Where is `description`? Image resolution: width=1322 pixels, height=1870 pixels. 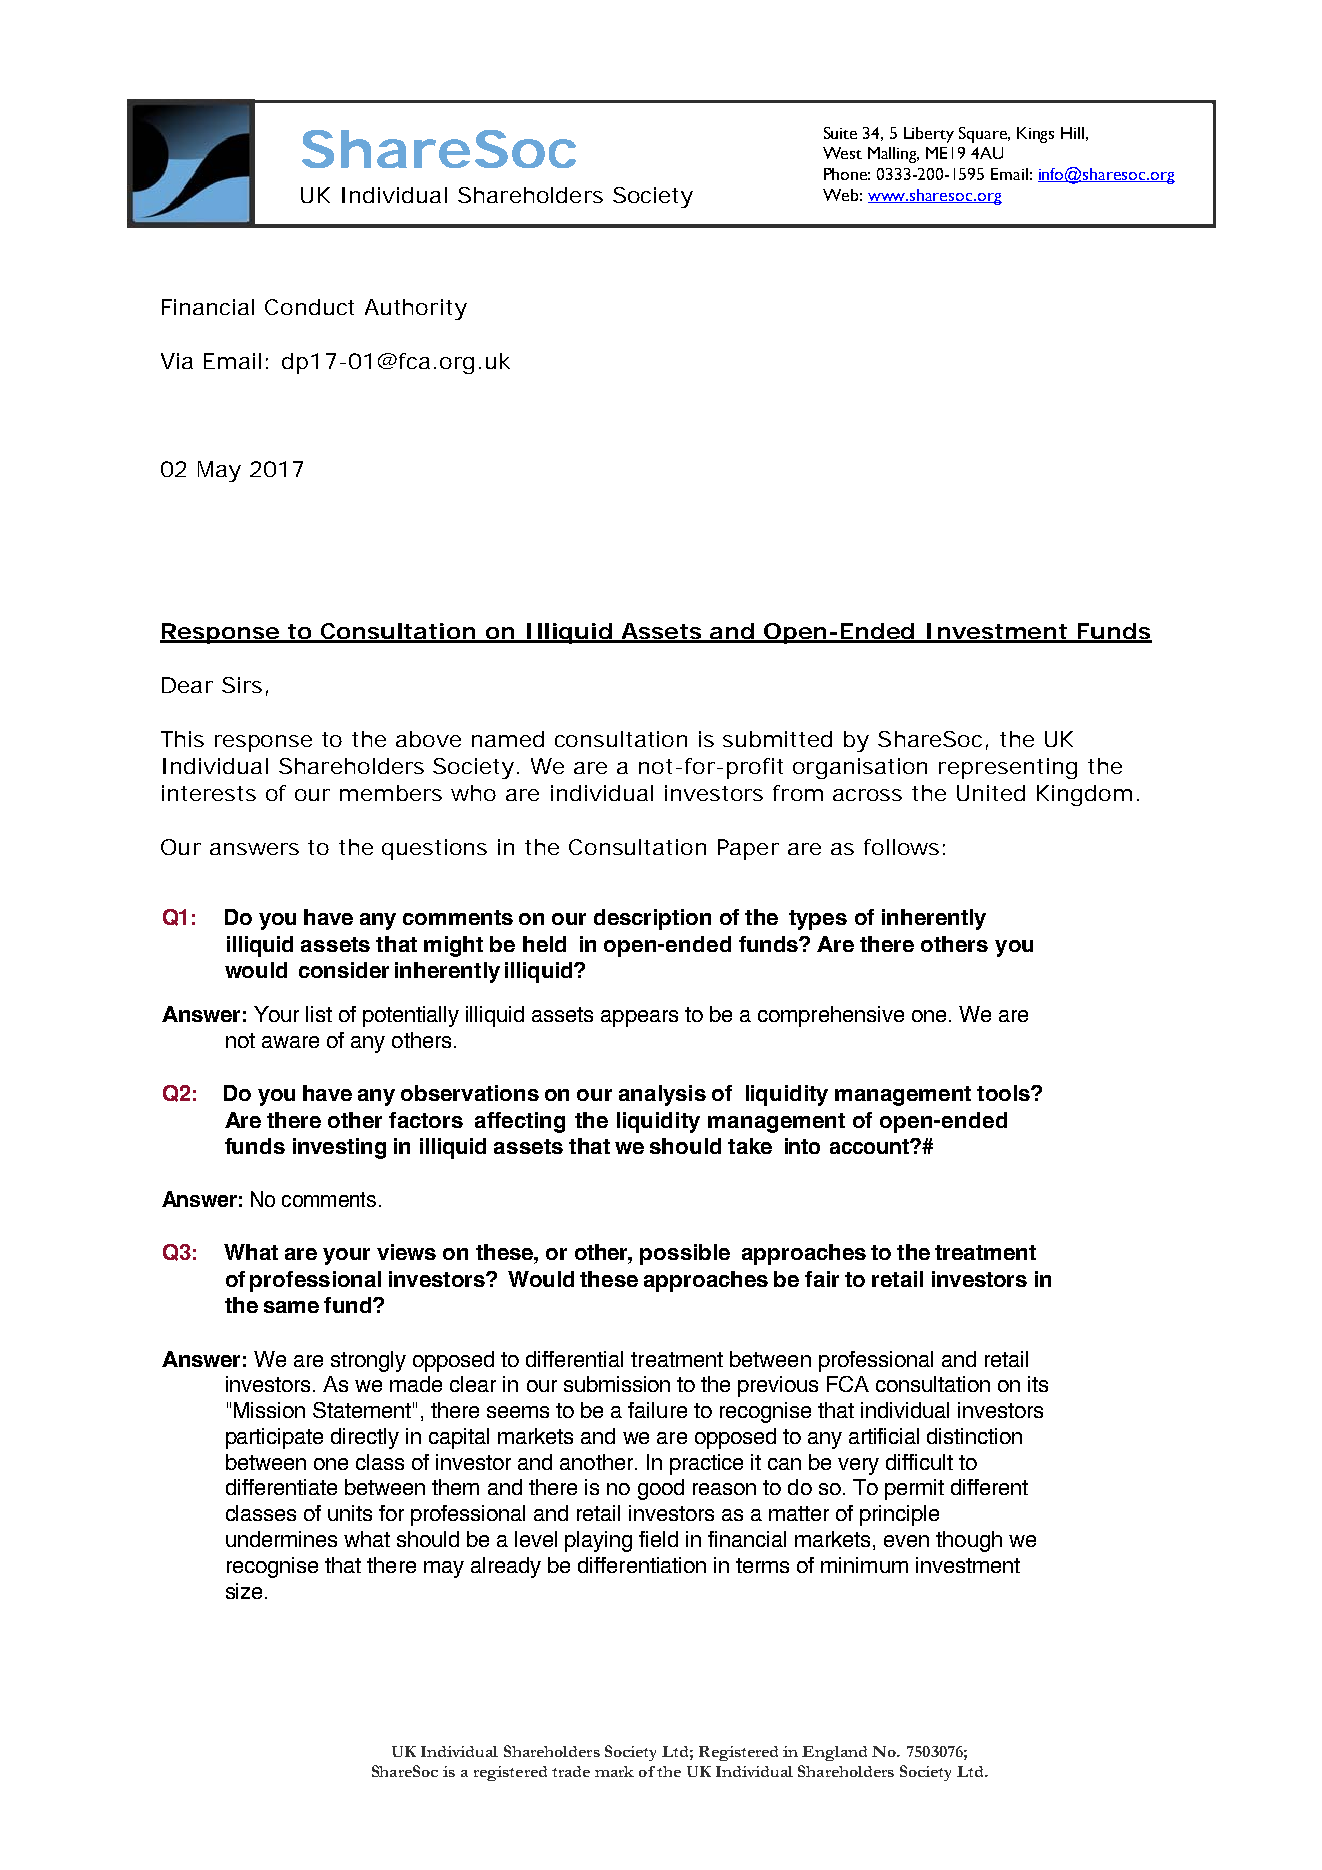 description is located at coordinates (652, 919).
